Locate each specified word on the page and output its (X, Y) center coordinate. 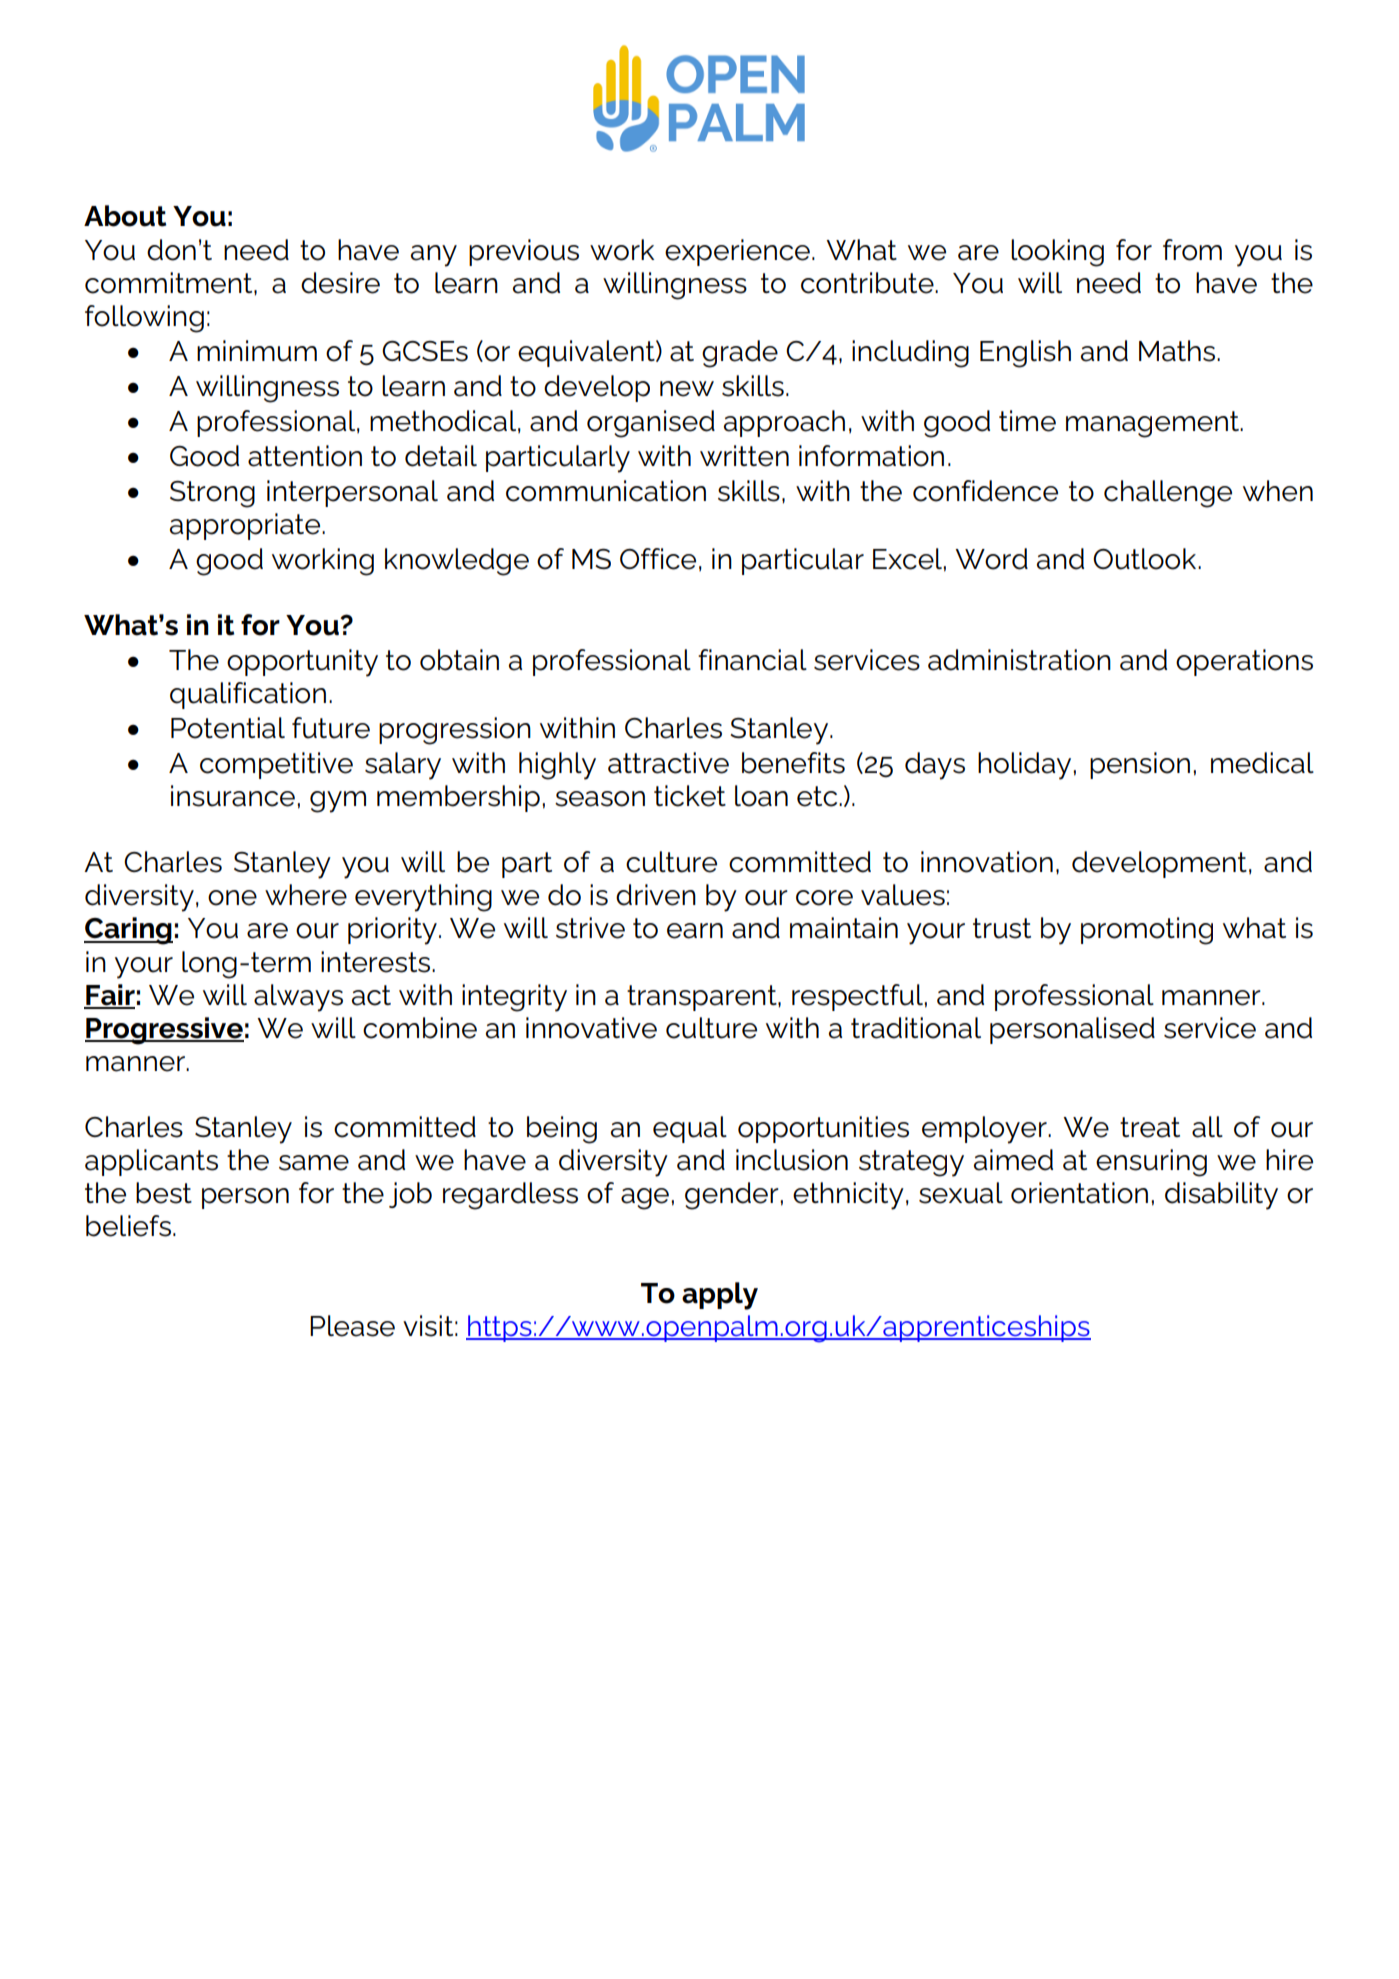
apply (720, 1296)
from (1192, 250)
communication (606, 491)
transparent (703, 998)
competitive (276, 765)
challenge (1168, 494)
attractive (668, 763)
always (298, 998)
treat (1150, 1127)
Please (352, 1326)
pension (1140, 765)
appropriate (246, 526)
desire (340, 283)
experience (737, 252)
